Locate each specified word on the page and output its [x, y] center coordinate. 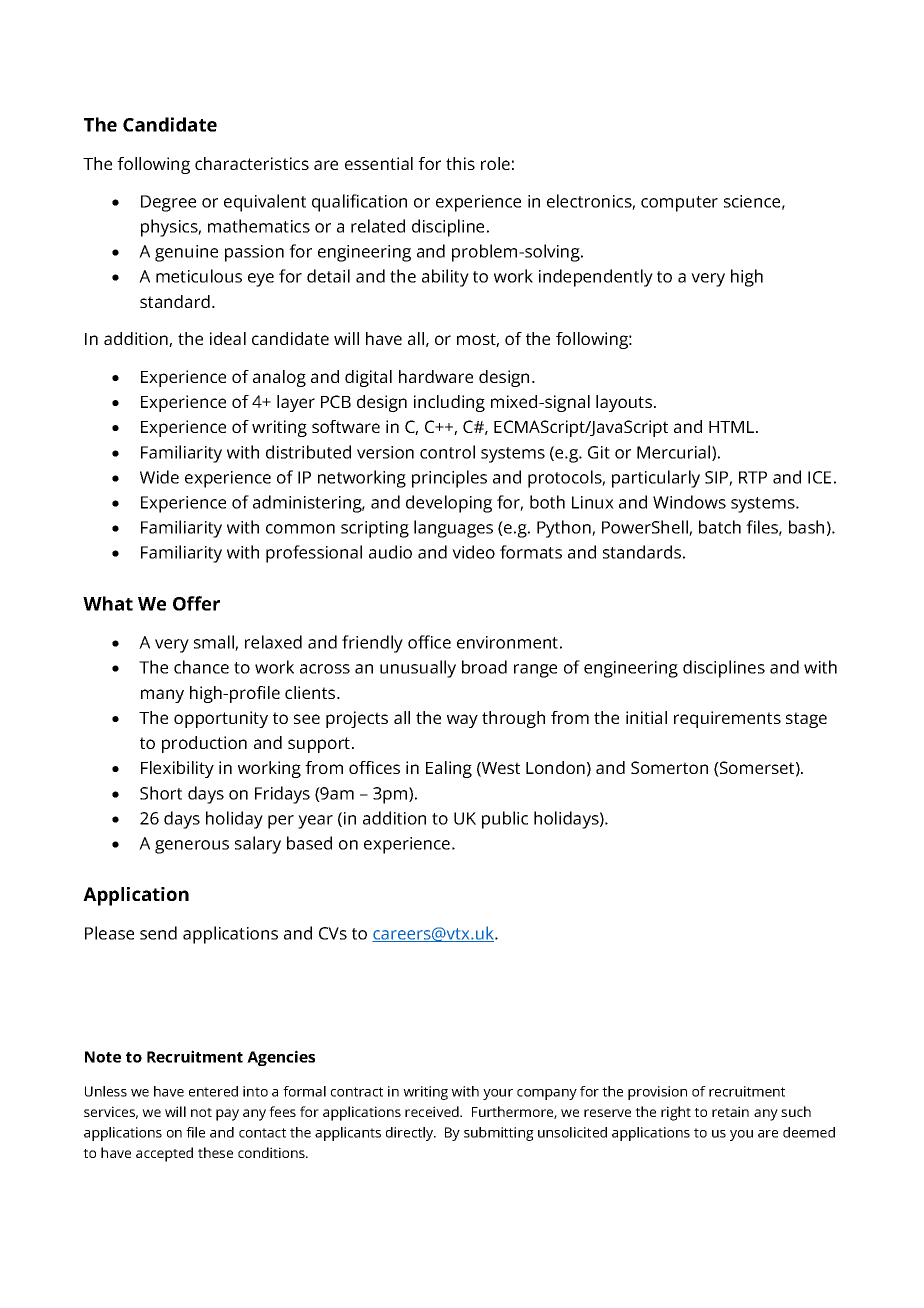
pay [227, 1115]
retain [730, 1111]
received [433, 1111]
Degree [168, 203]
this [460, 163]
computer [679, 204]
